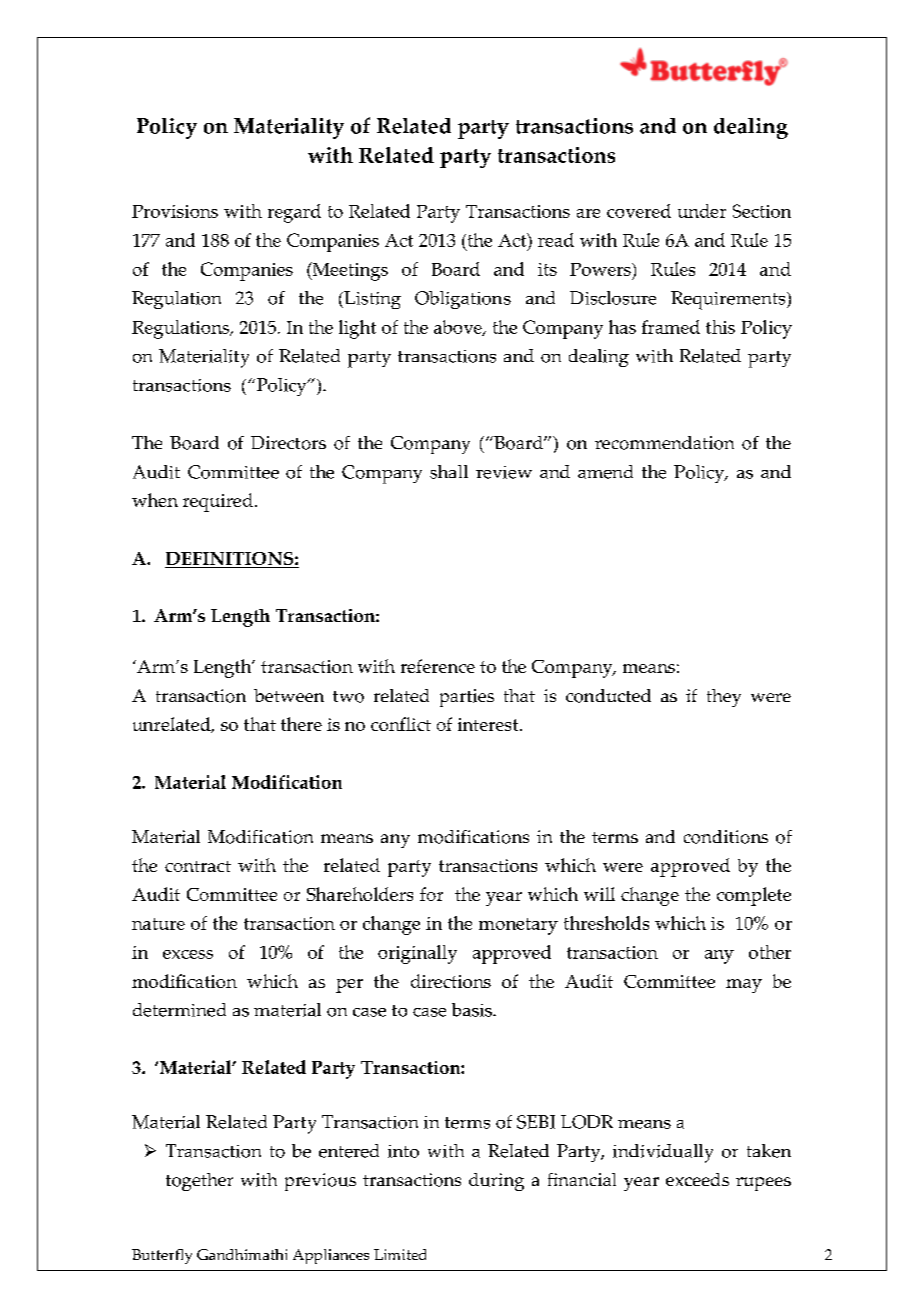  I want to click on under, so click(702, 211).
